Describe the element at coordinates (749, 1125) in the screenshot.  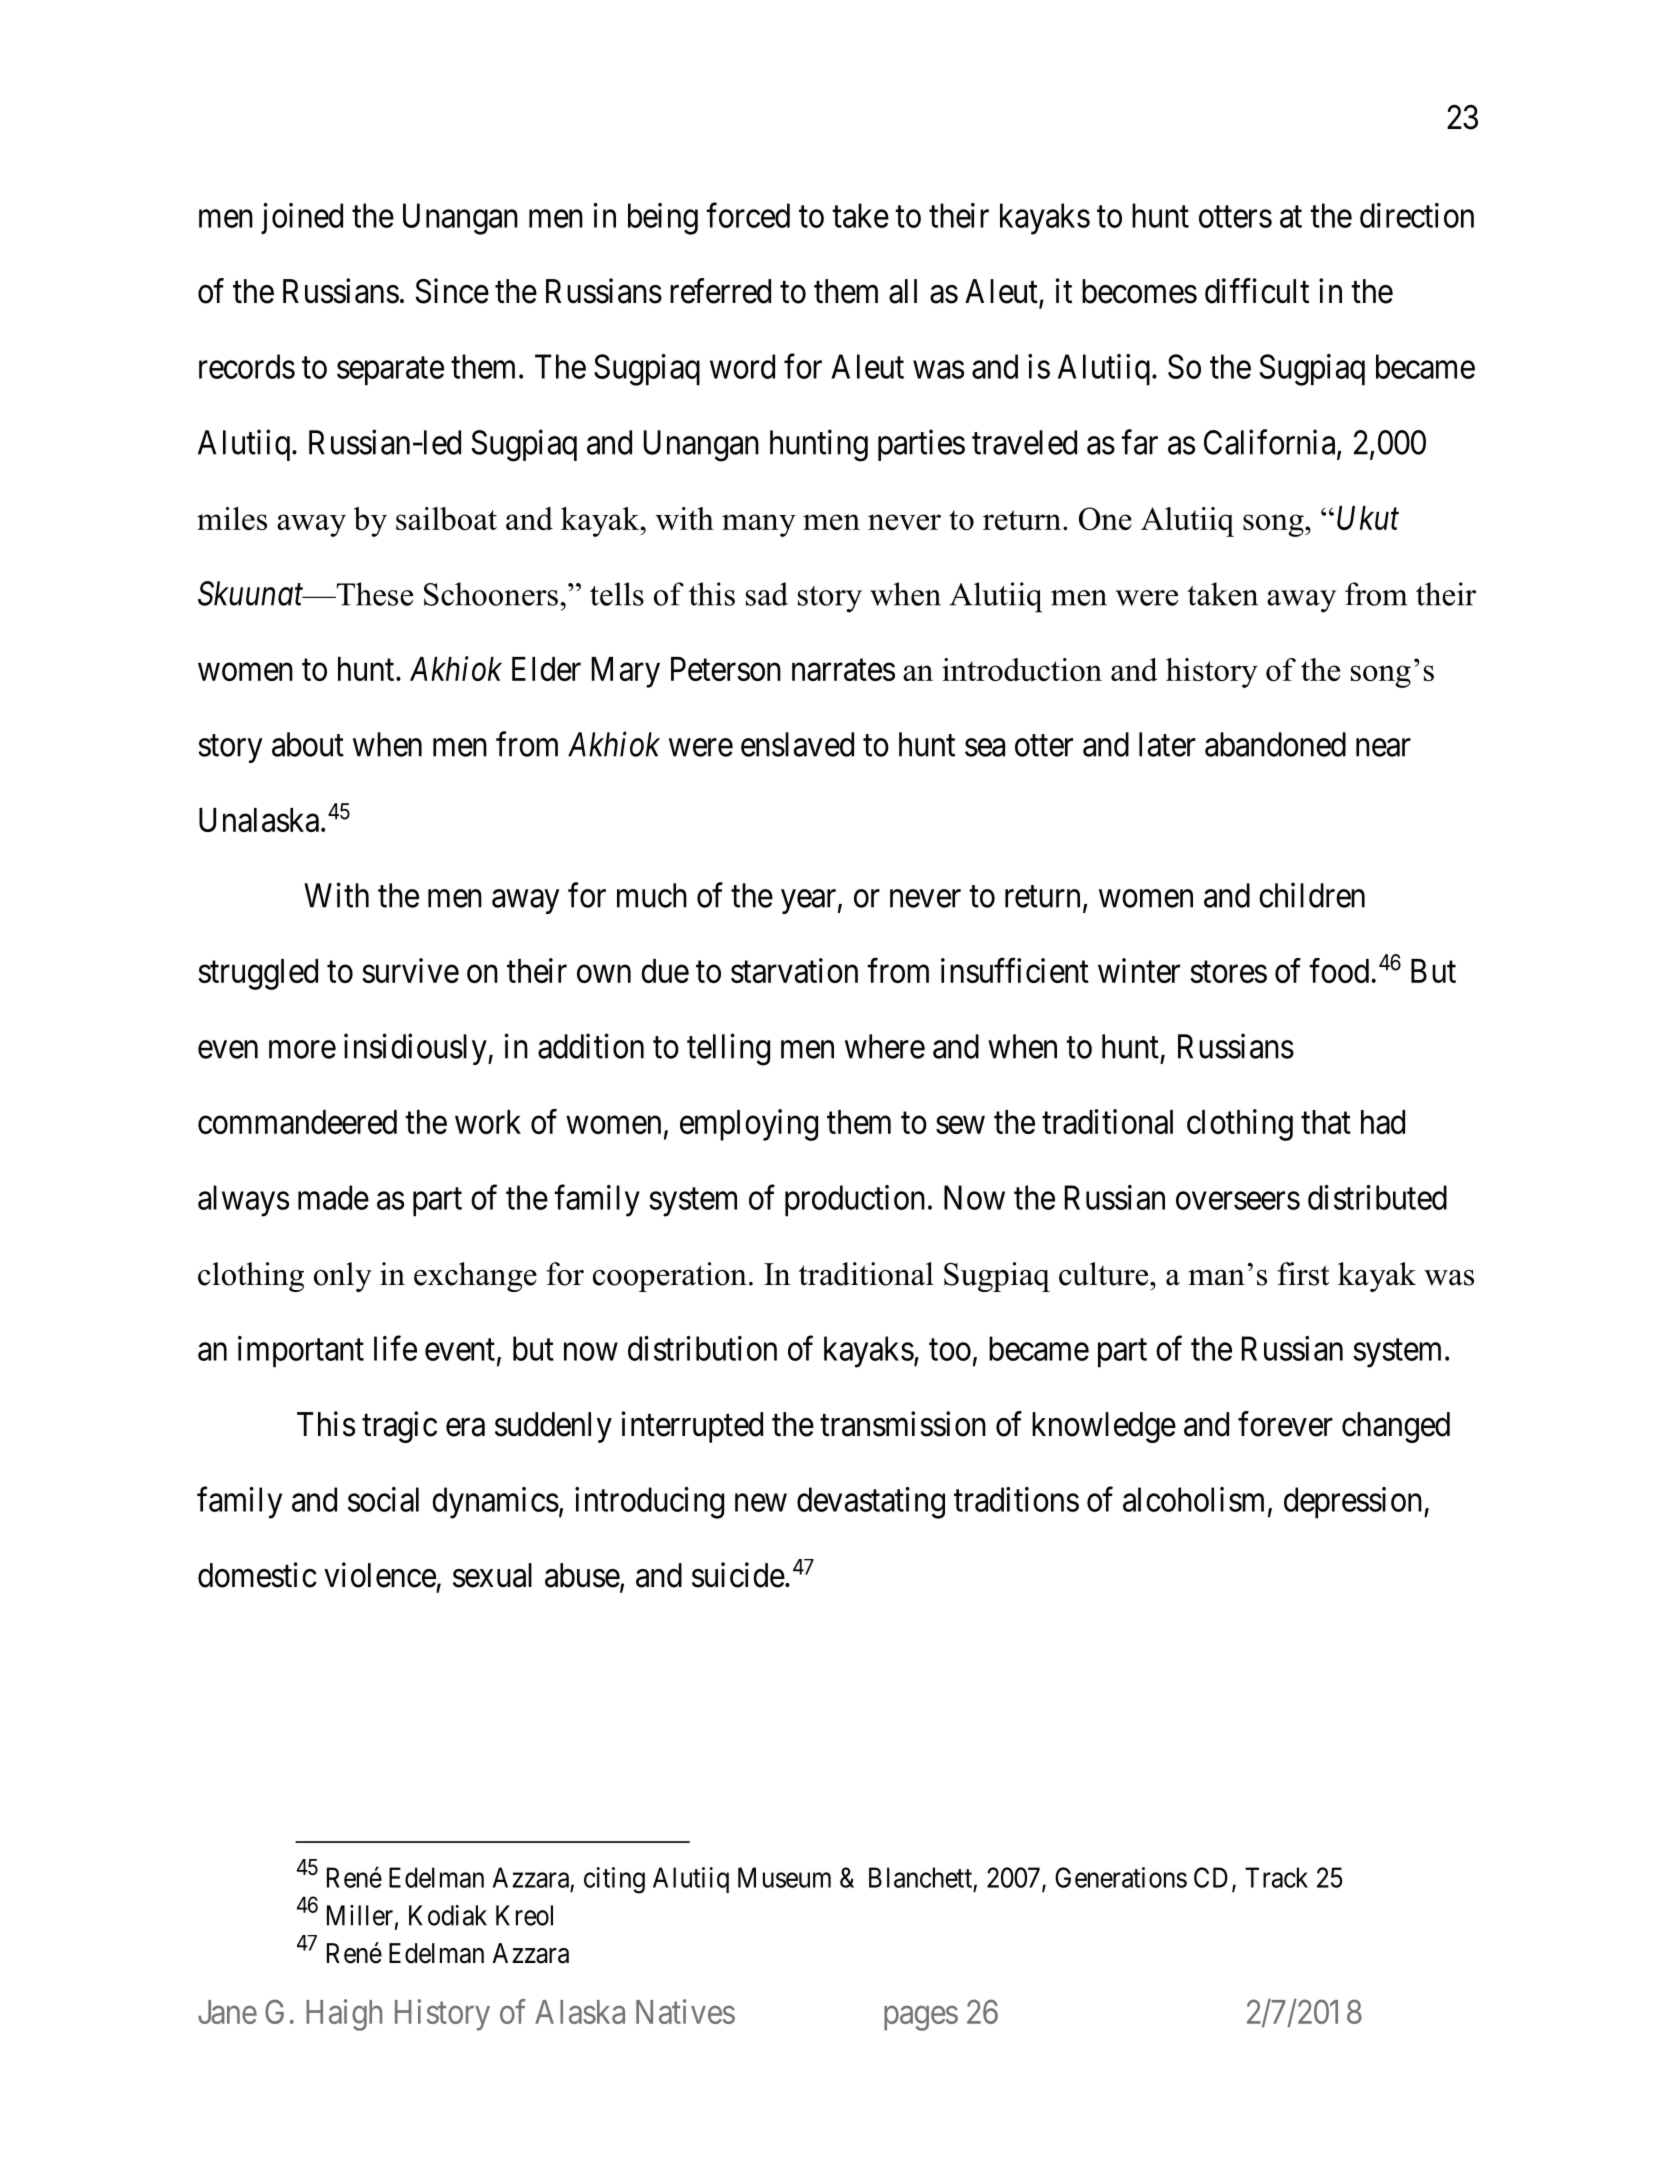
I see `employing` at that location.
